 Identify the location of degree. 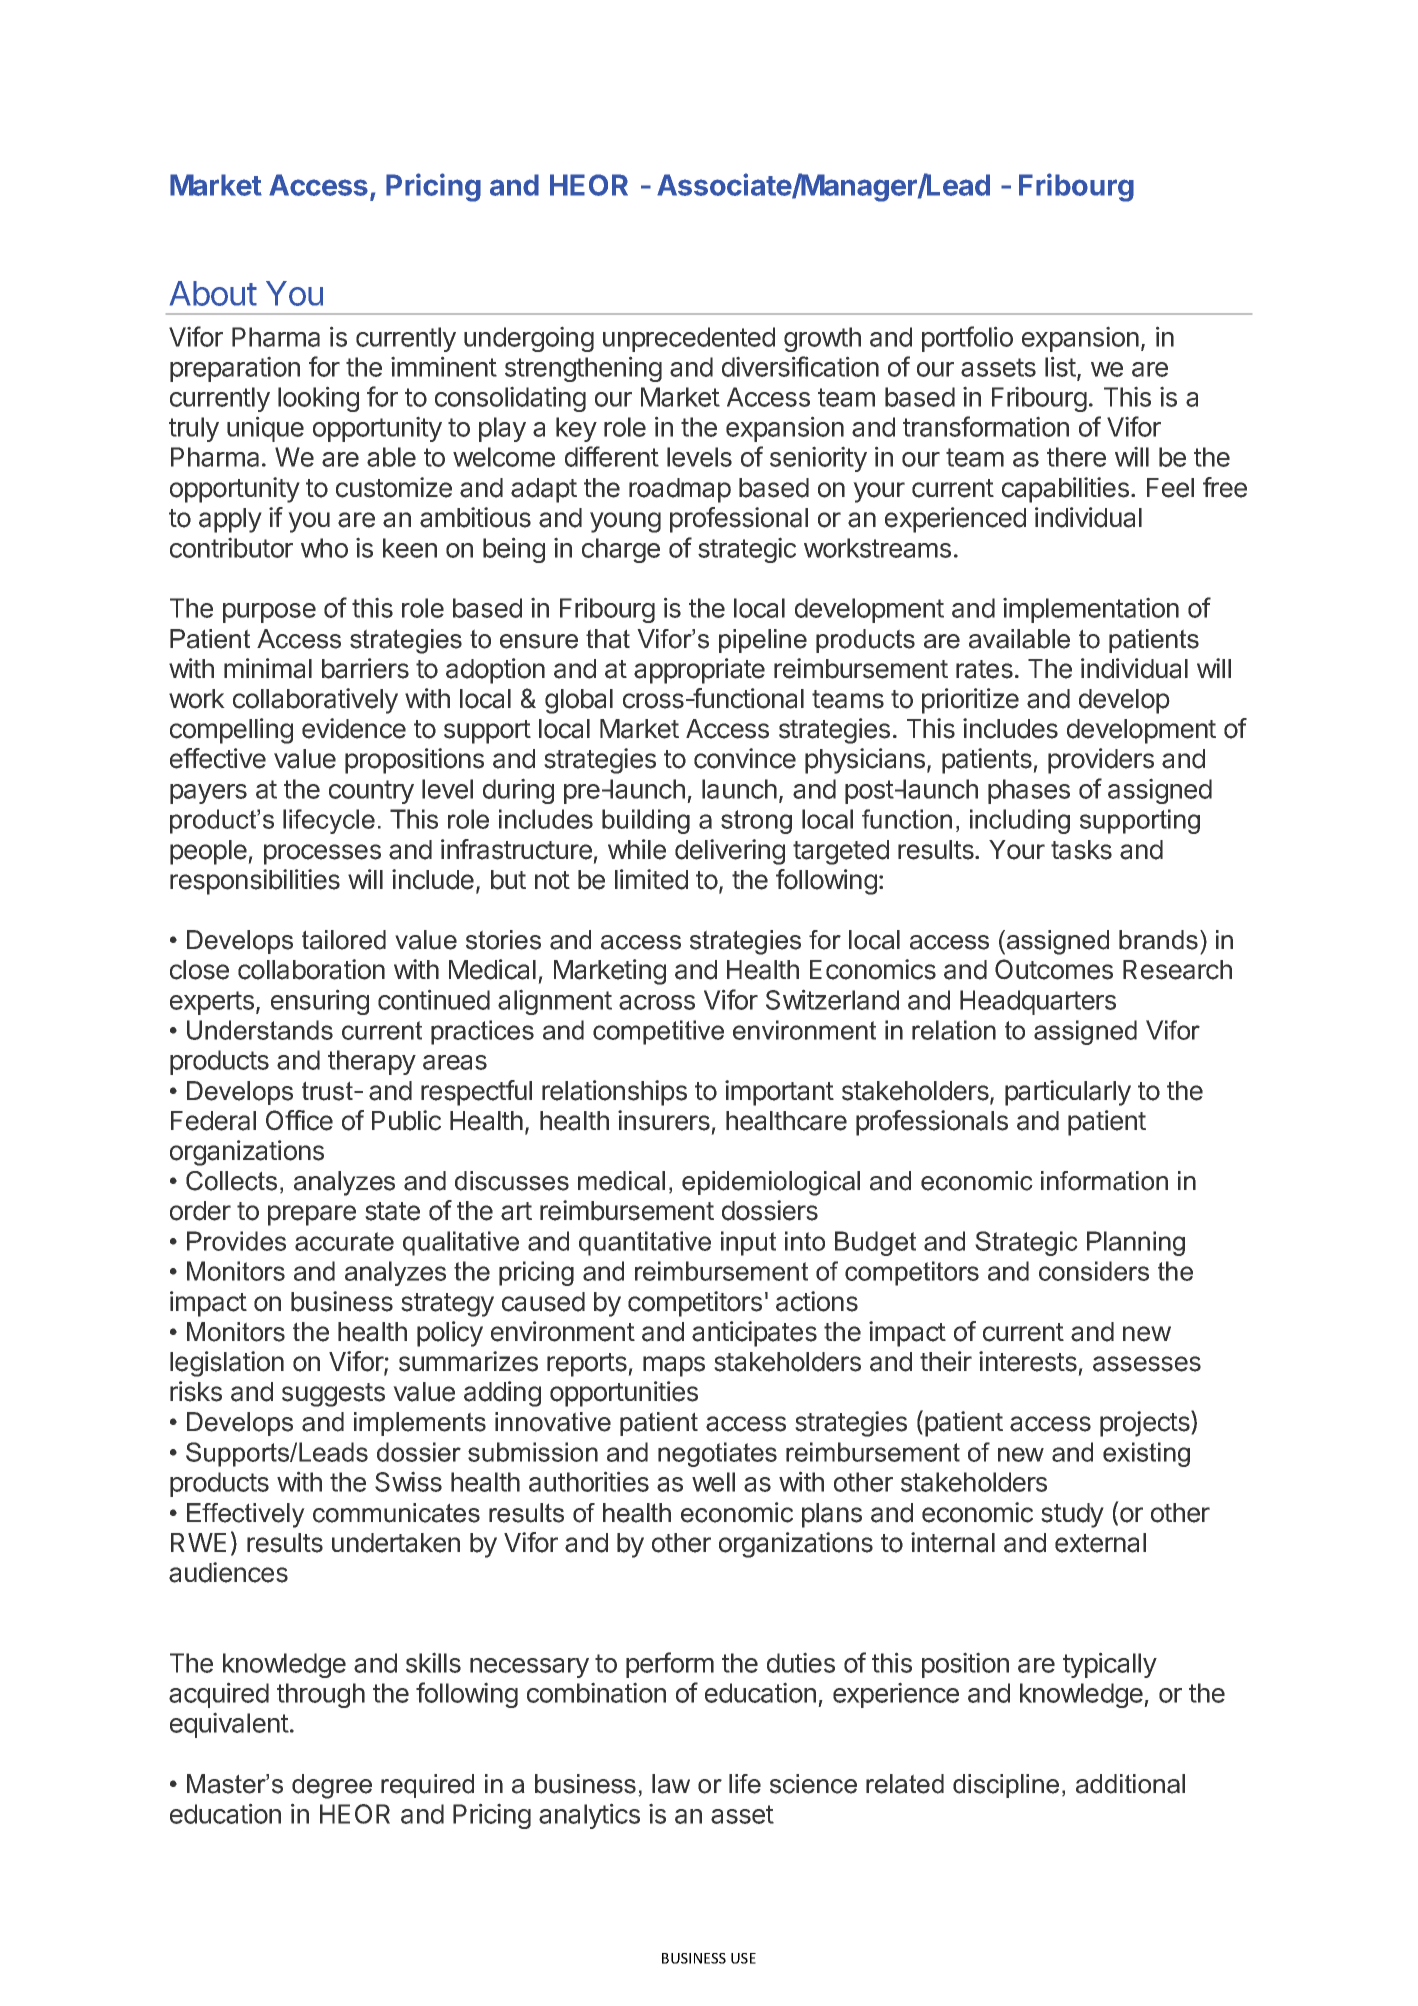
(332, 1786).
